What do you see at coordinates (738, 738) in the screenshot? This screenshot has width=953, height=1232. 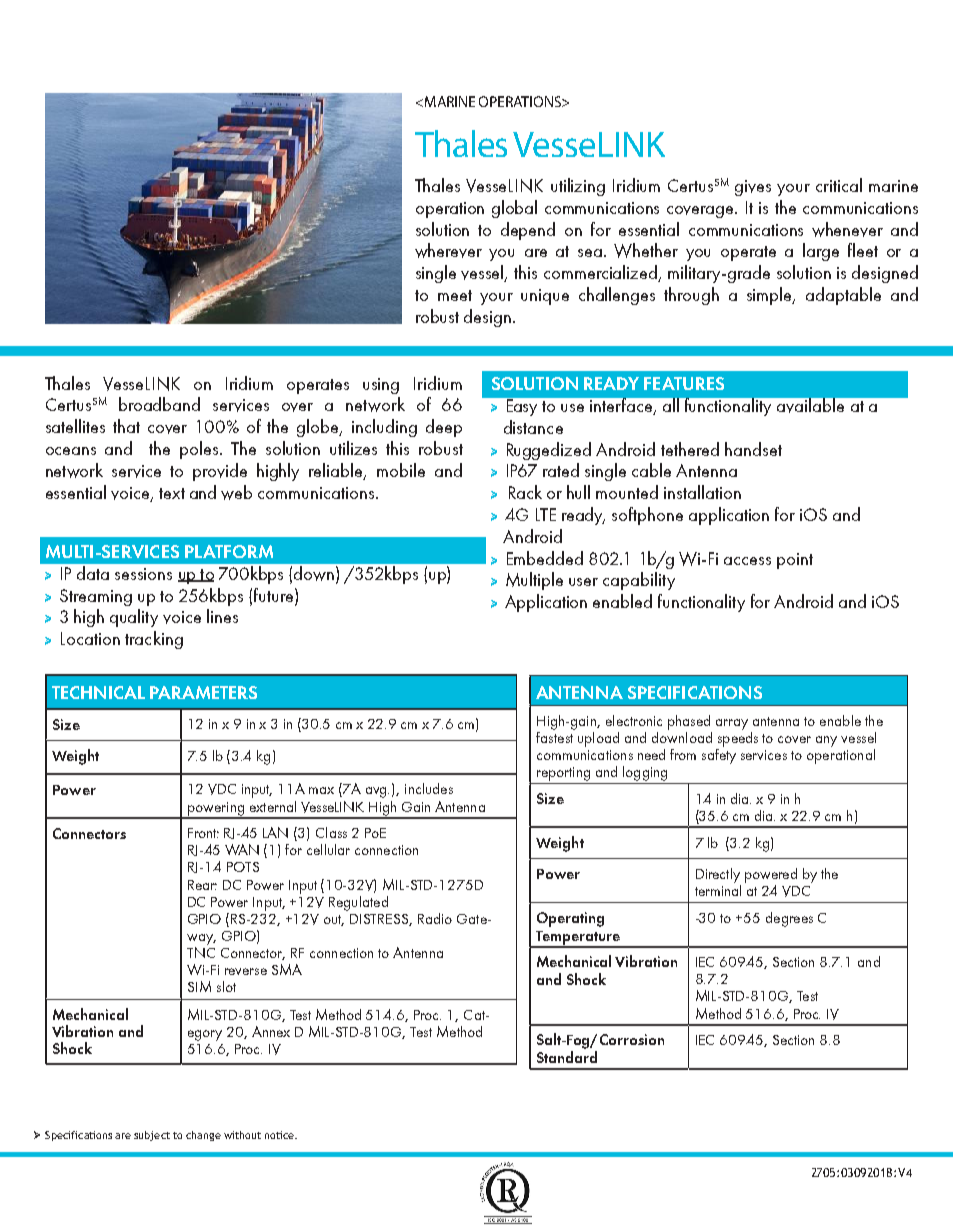 I see `speeds` at bounding box center [738, 738].
